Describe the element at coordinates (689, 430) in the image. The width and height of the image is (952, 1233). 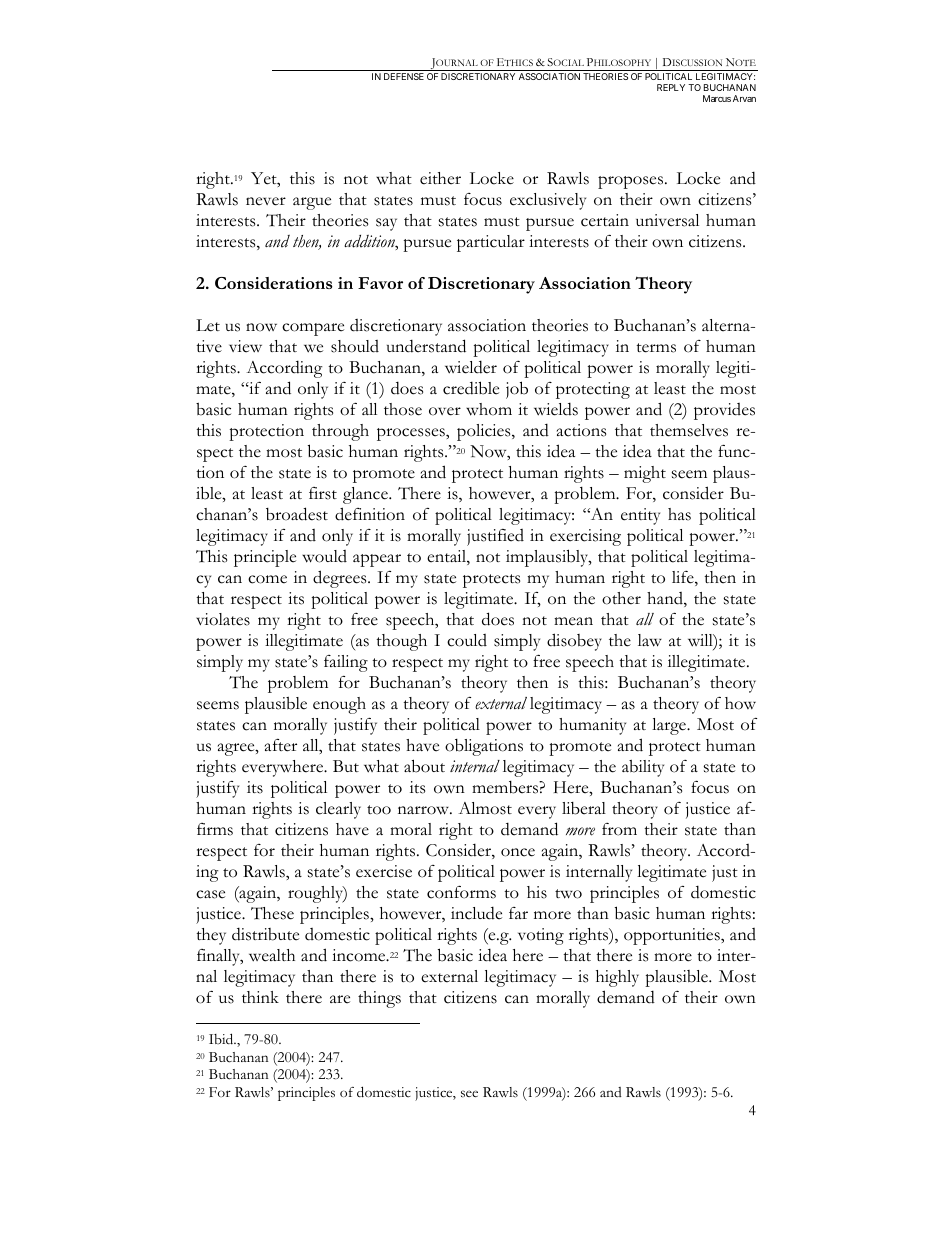
I see `themselves` at that location.
